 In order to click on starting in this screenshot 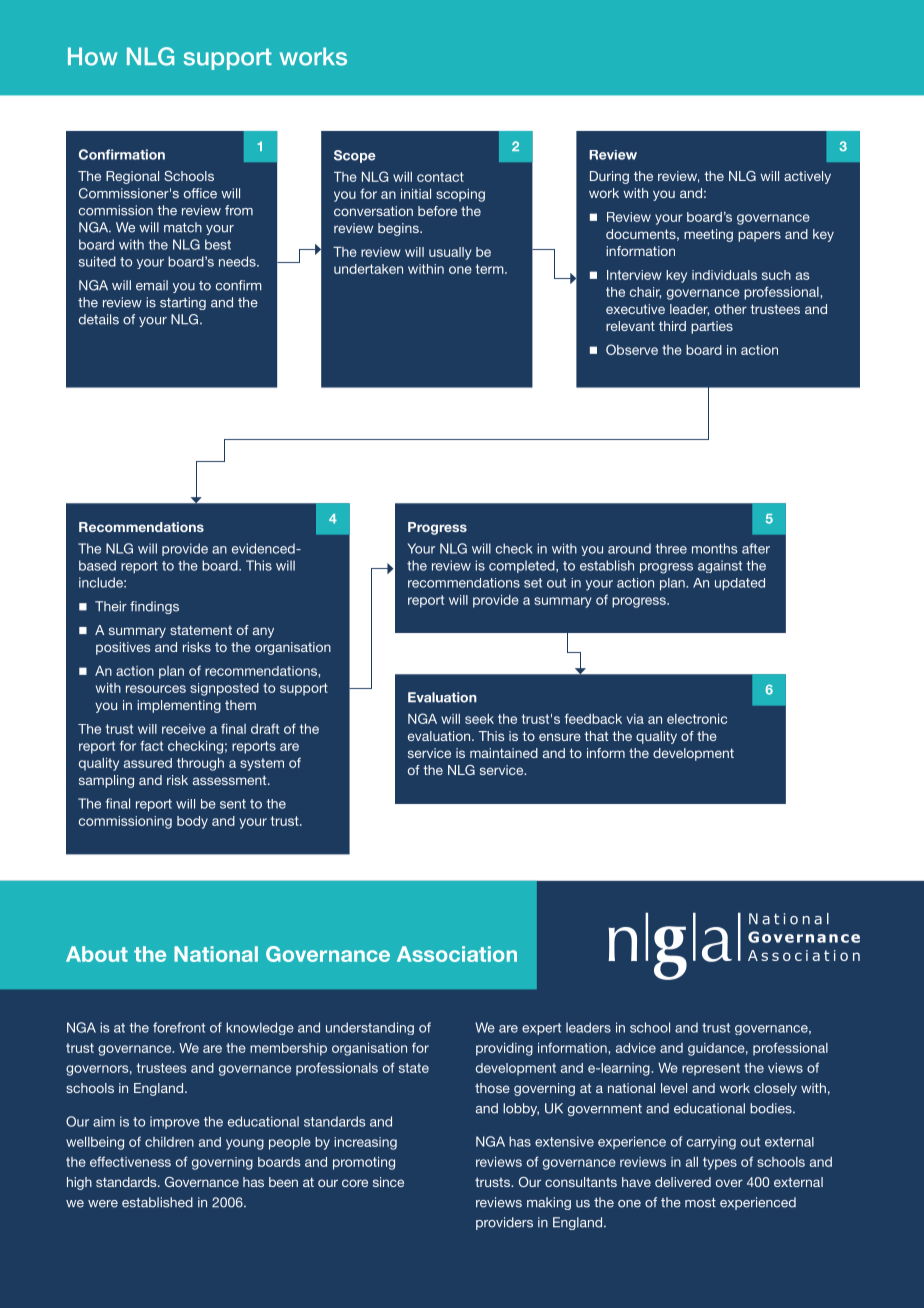, I will do `click(183, 303)`.
